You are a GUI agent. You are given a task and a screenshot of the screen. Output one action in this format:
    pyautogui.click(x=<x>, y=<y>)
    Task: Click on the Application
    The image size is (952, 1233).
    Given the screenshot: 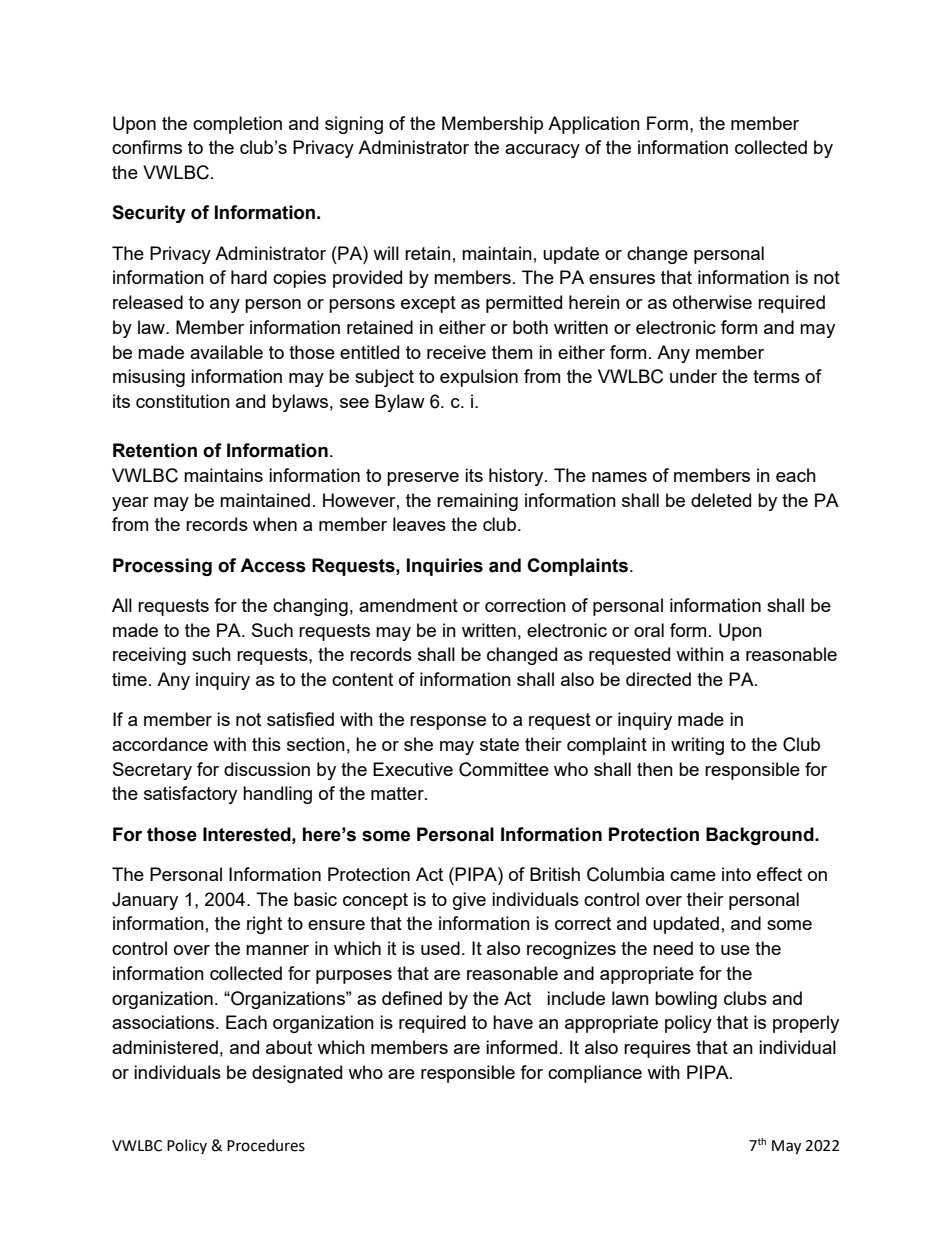 What is the action you would take?
    pyautogui.click(x=594, y=125)
